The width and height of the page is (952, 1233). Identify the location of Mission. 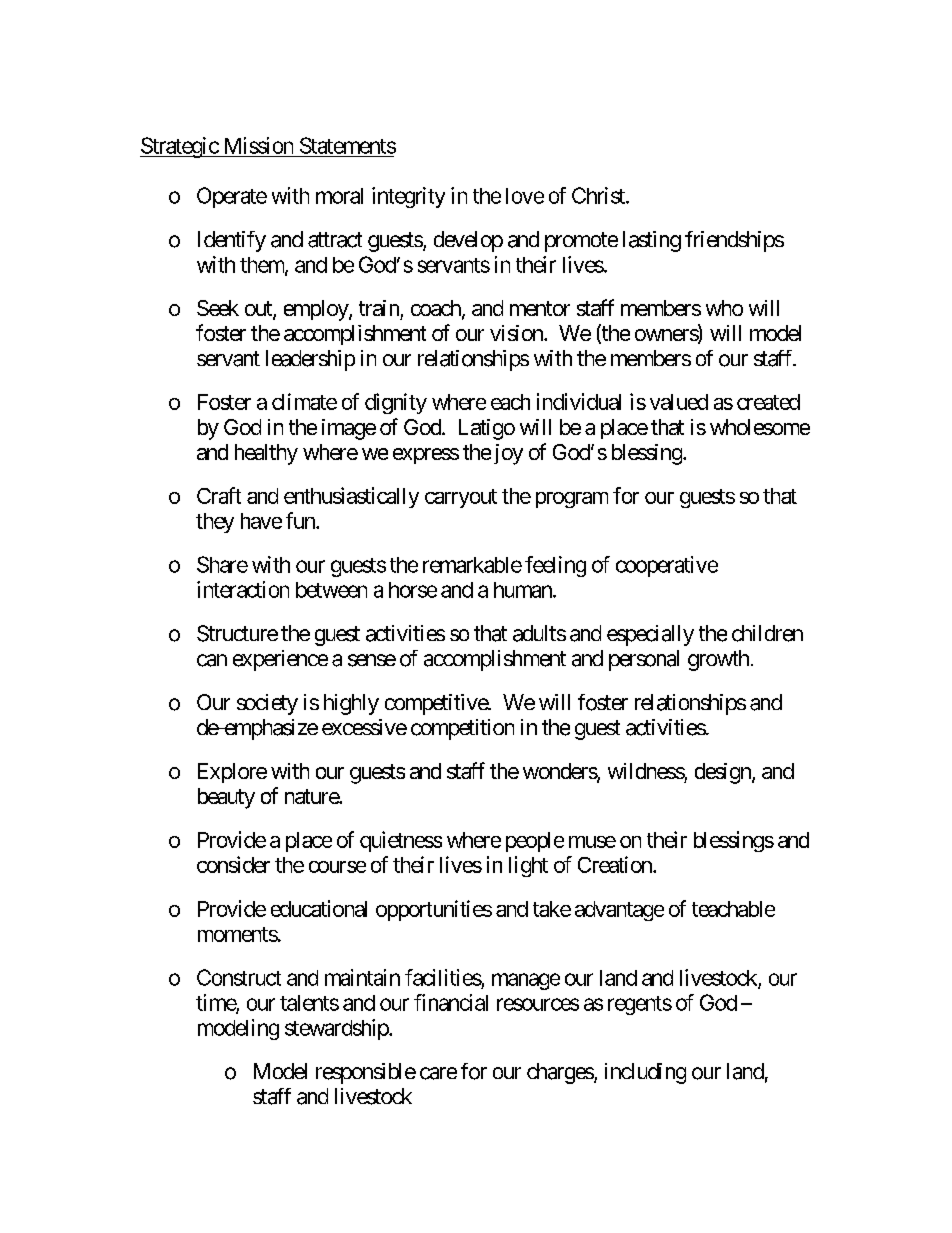
(259, 145).
